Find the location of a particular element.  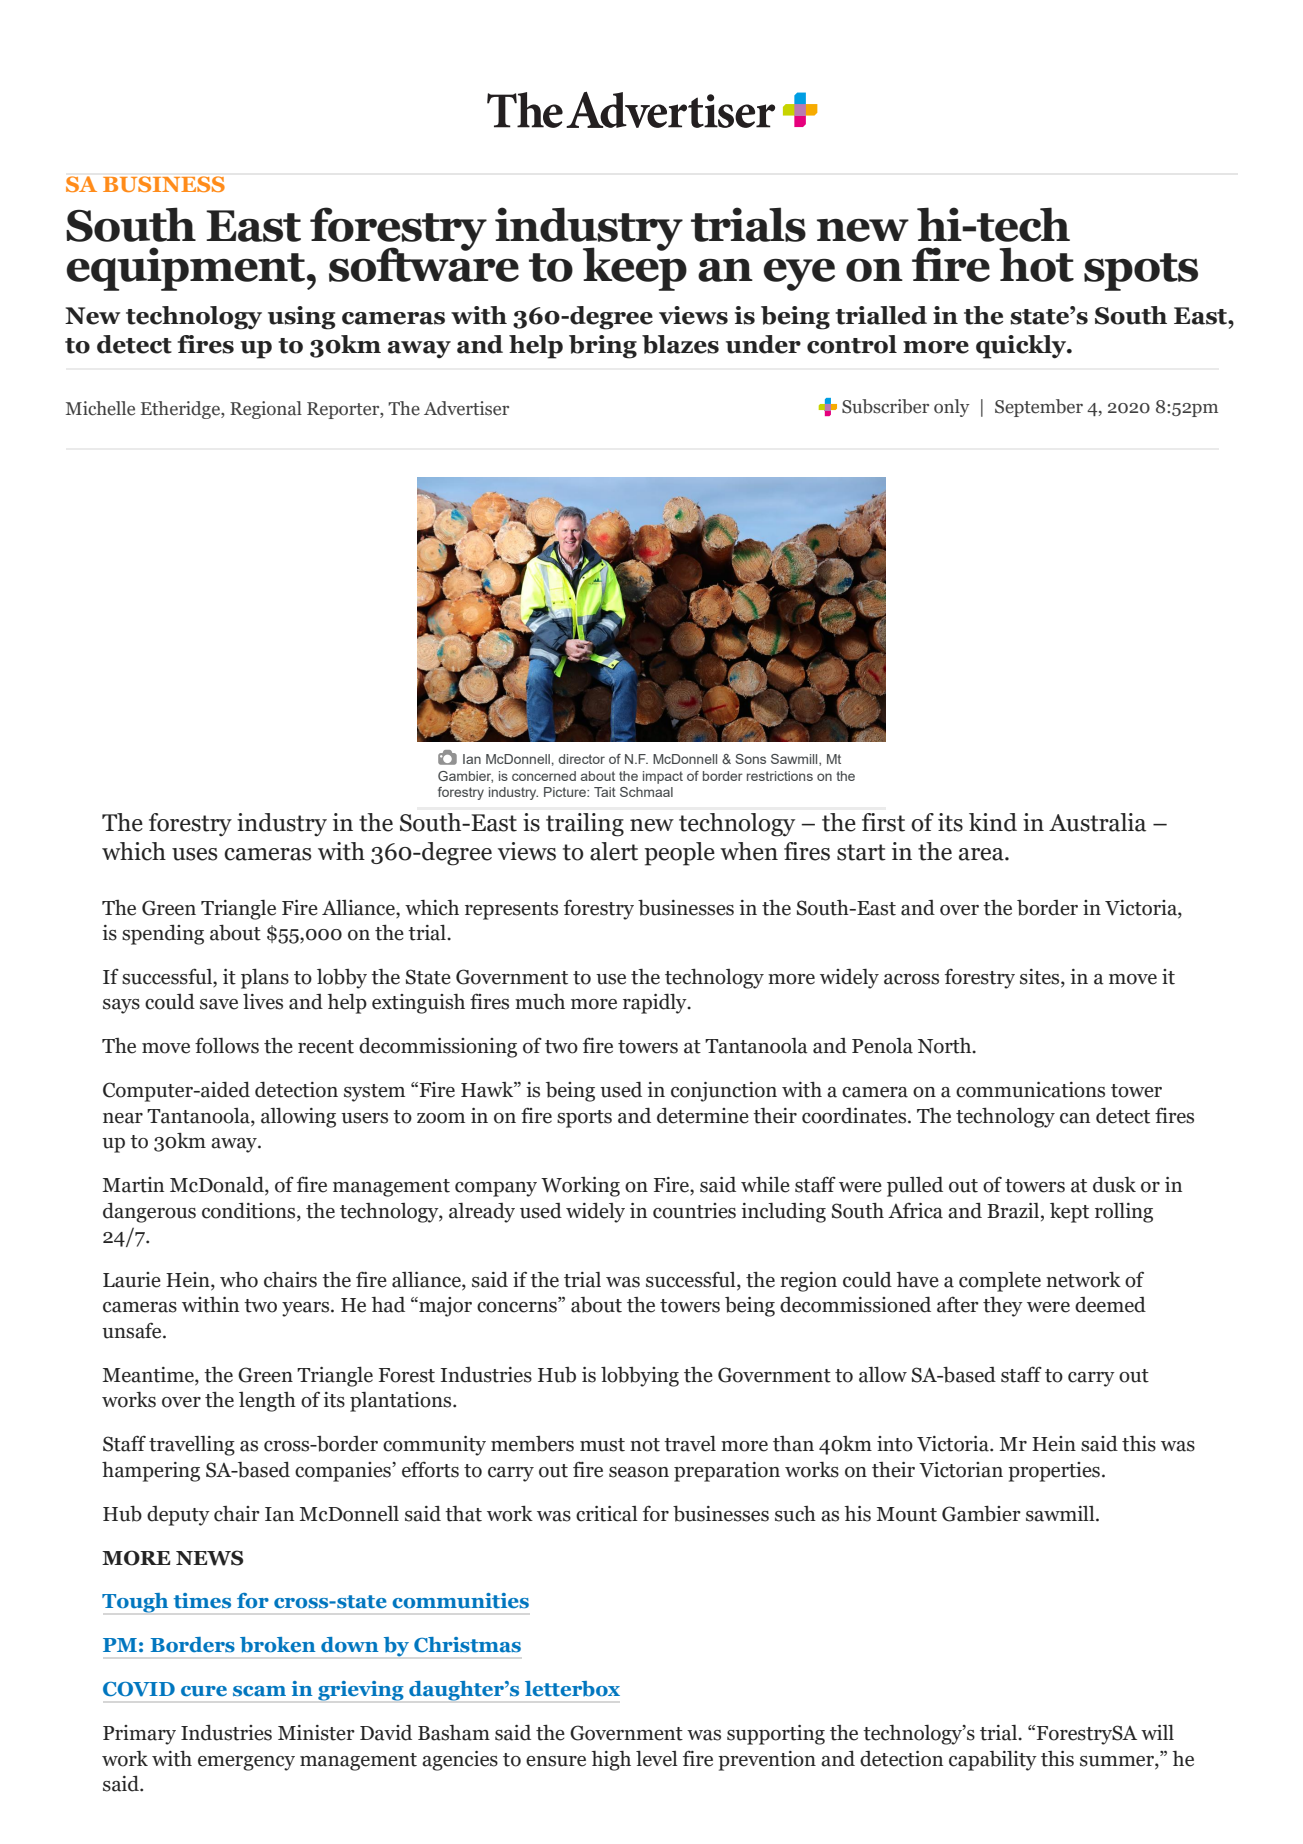

rapidly is located at coordinates (656, 1003).
